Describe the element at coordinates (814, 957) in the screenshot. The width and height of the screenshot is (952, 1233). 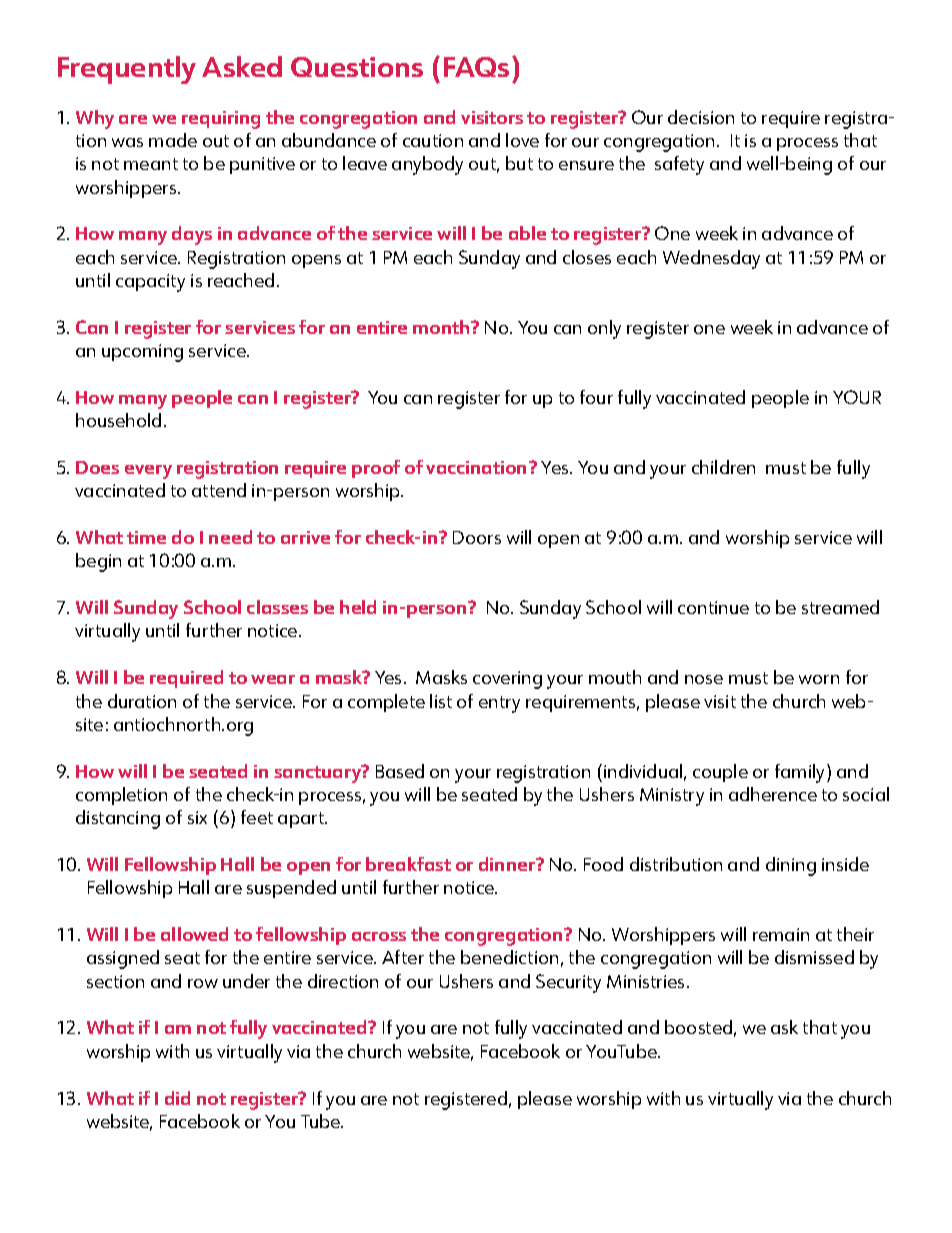
I see `dismissed` at that location.
